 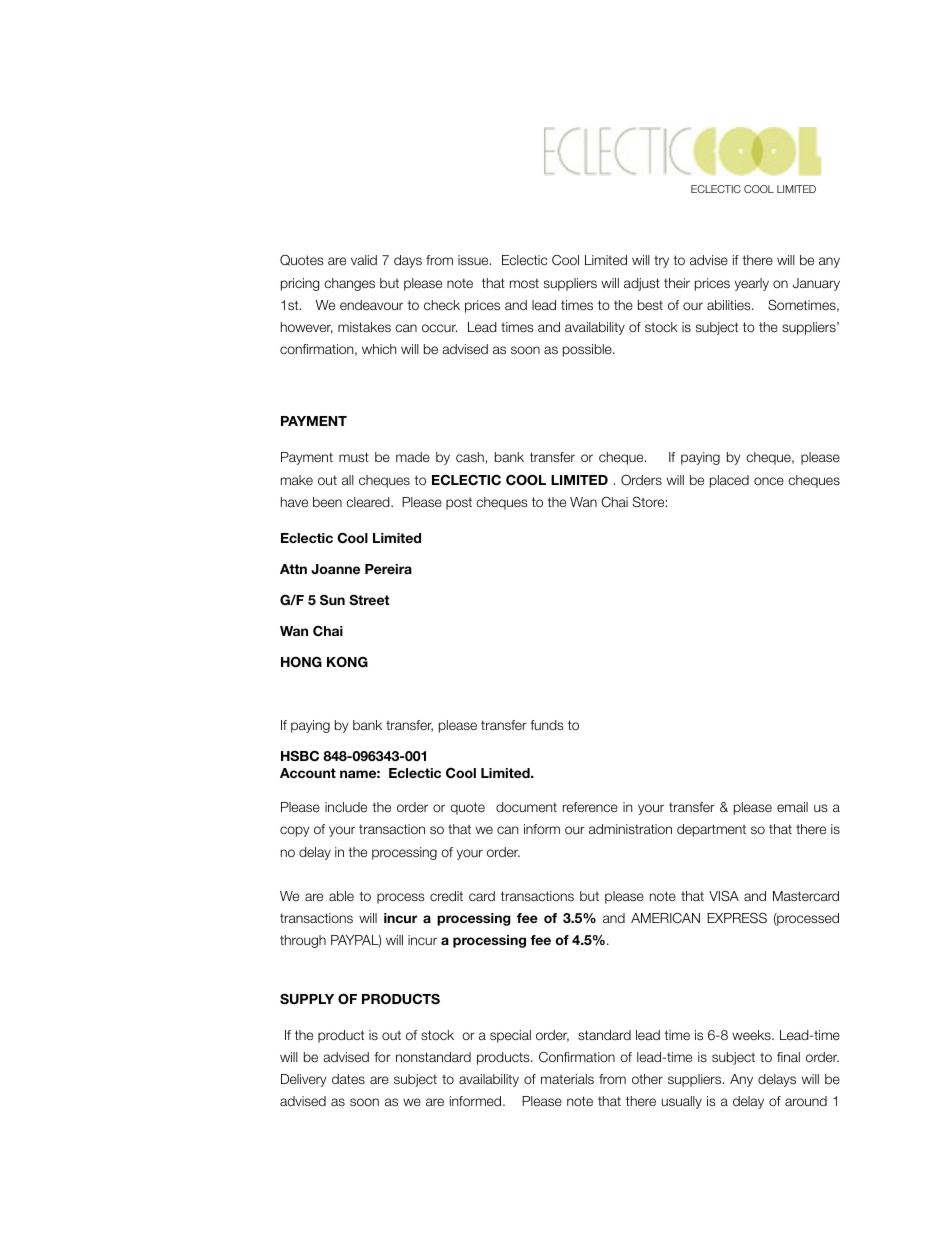 I want to click on most, so click(x=524, y=283).
